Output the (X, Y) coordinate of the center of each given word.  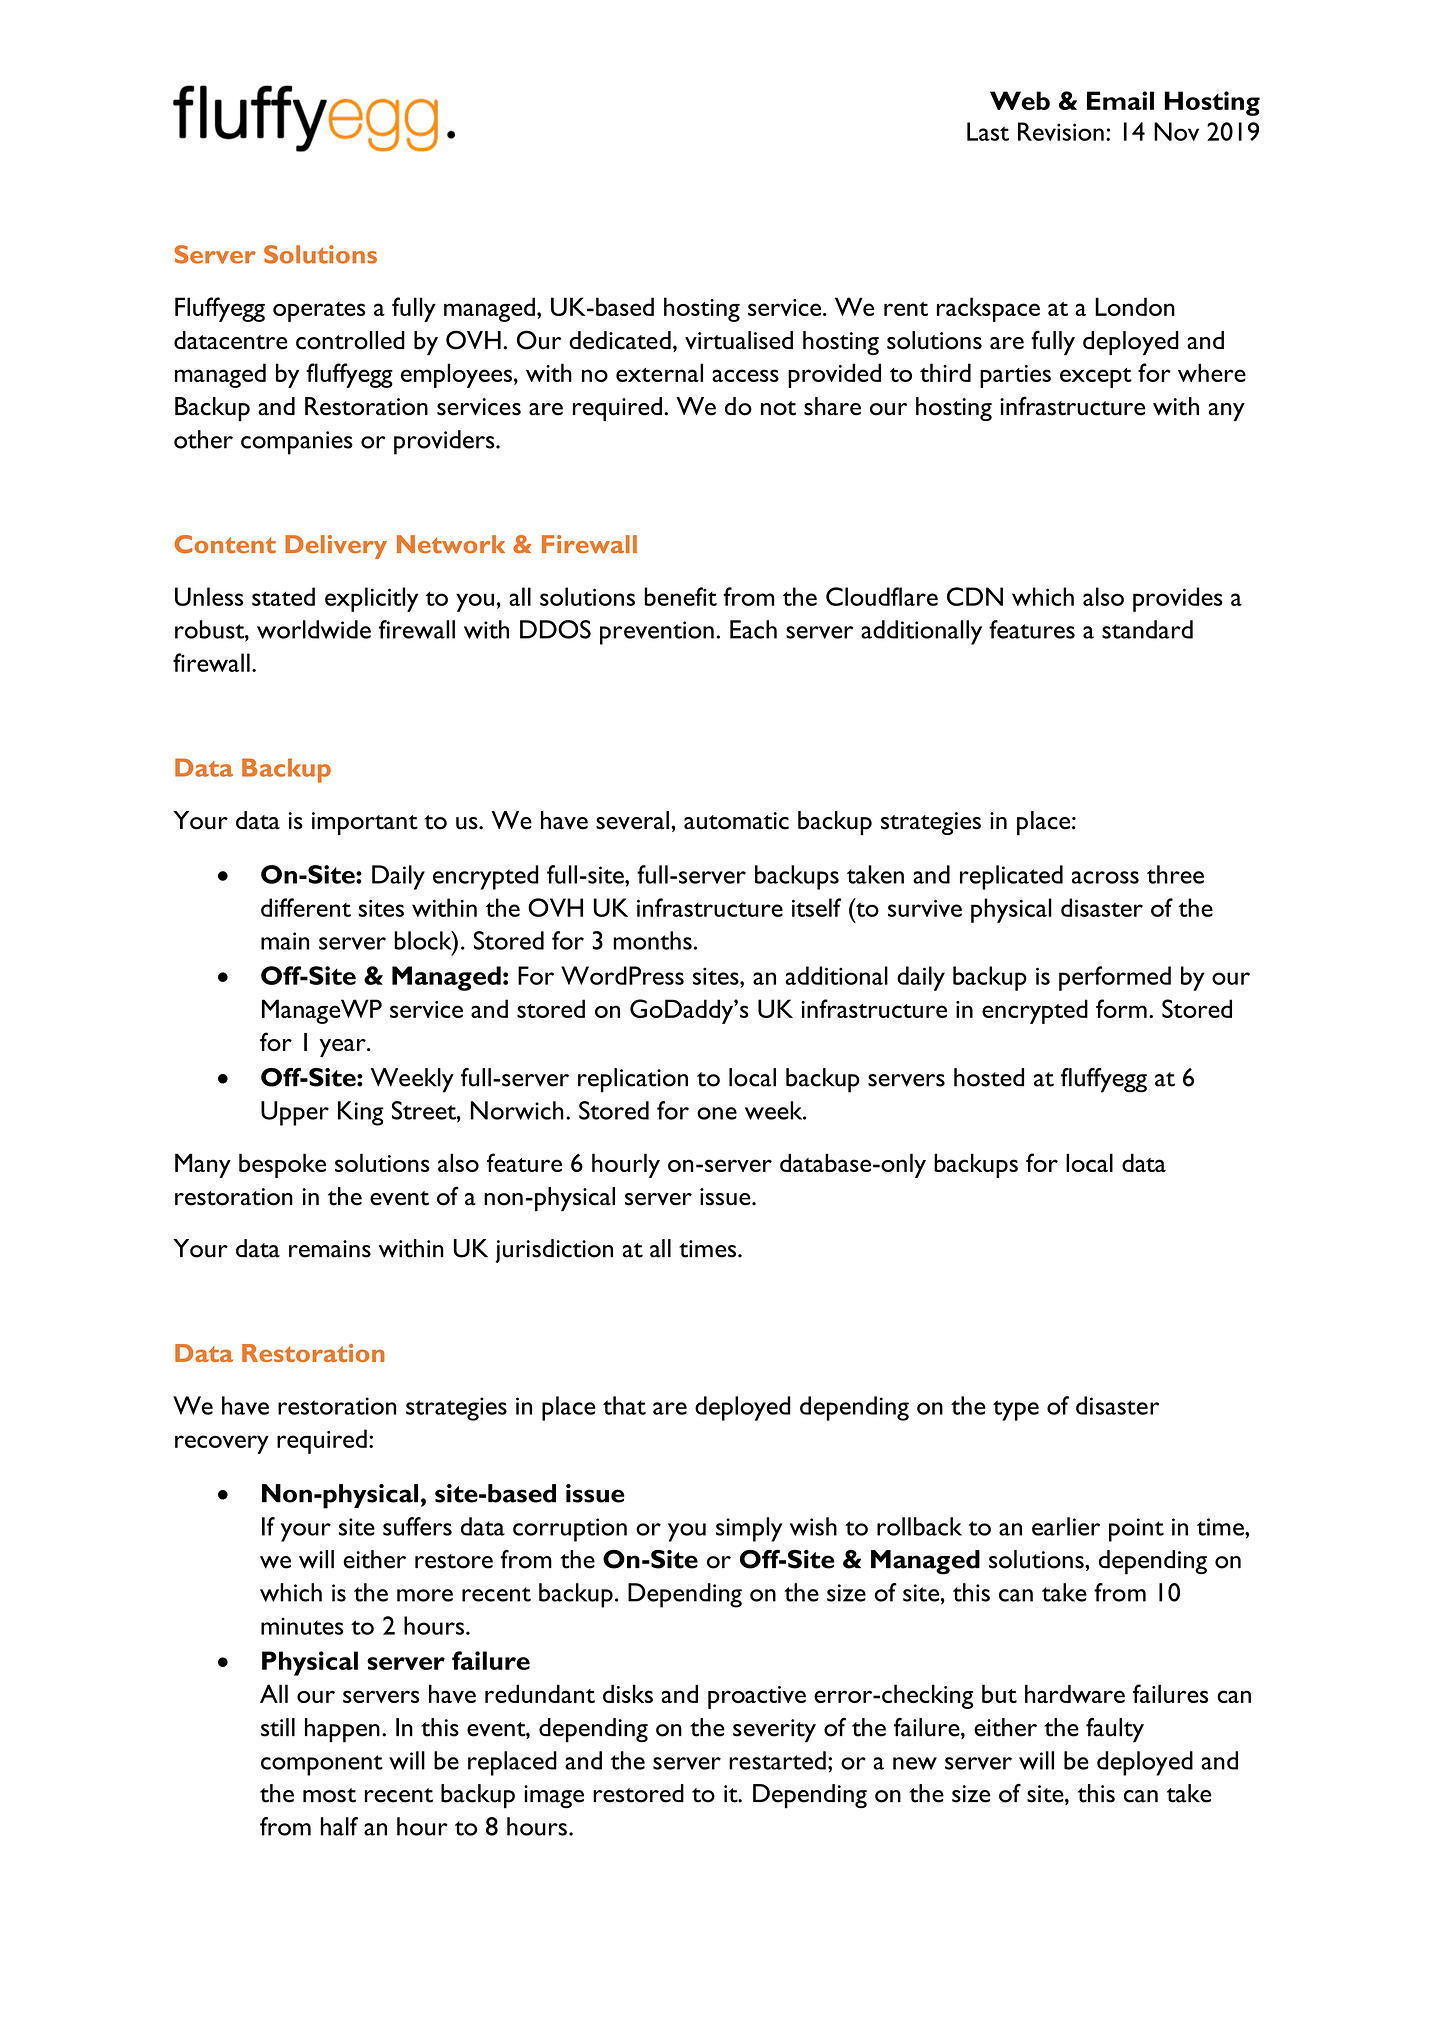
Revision (1061, 131)
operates (319, 312)
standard (1147, 629)
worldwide (314, 629)
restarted (777, 1760)
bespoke (282, 1165)
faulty (1115, 1730)
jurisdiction (554, 1251)
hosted (989, 1077)
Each (753, 629)
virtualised (739, 340)
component (322, 1765)
